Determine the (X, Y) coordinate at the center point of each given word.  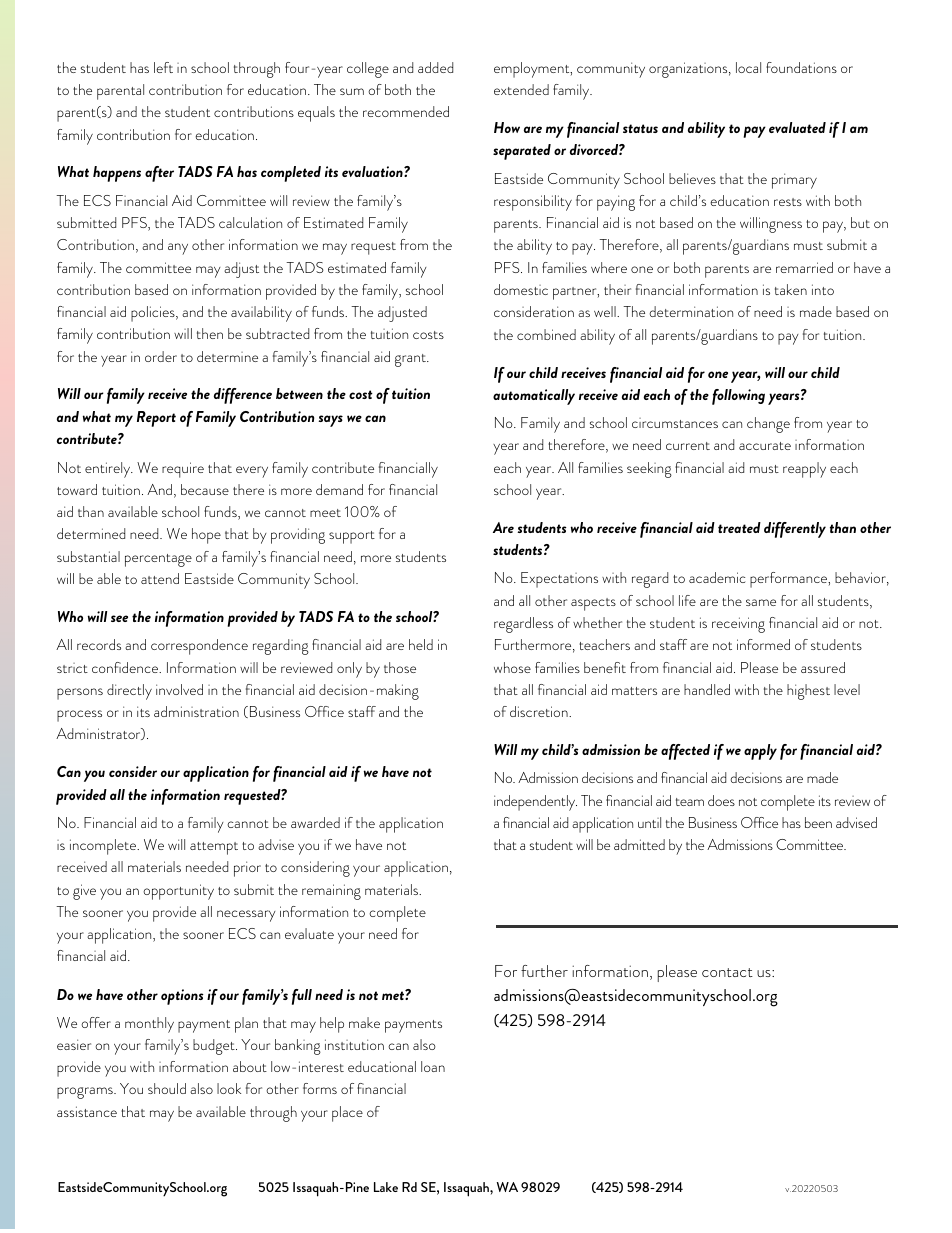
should (167, 1088)
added (435, 67)
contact (727, 972)
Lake (386, 1187)
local (748, 67)
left (163, 67)
